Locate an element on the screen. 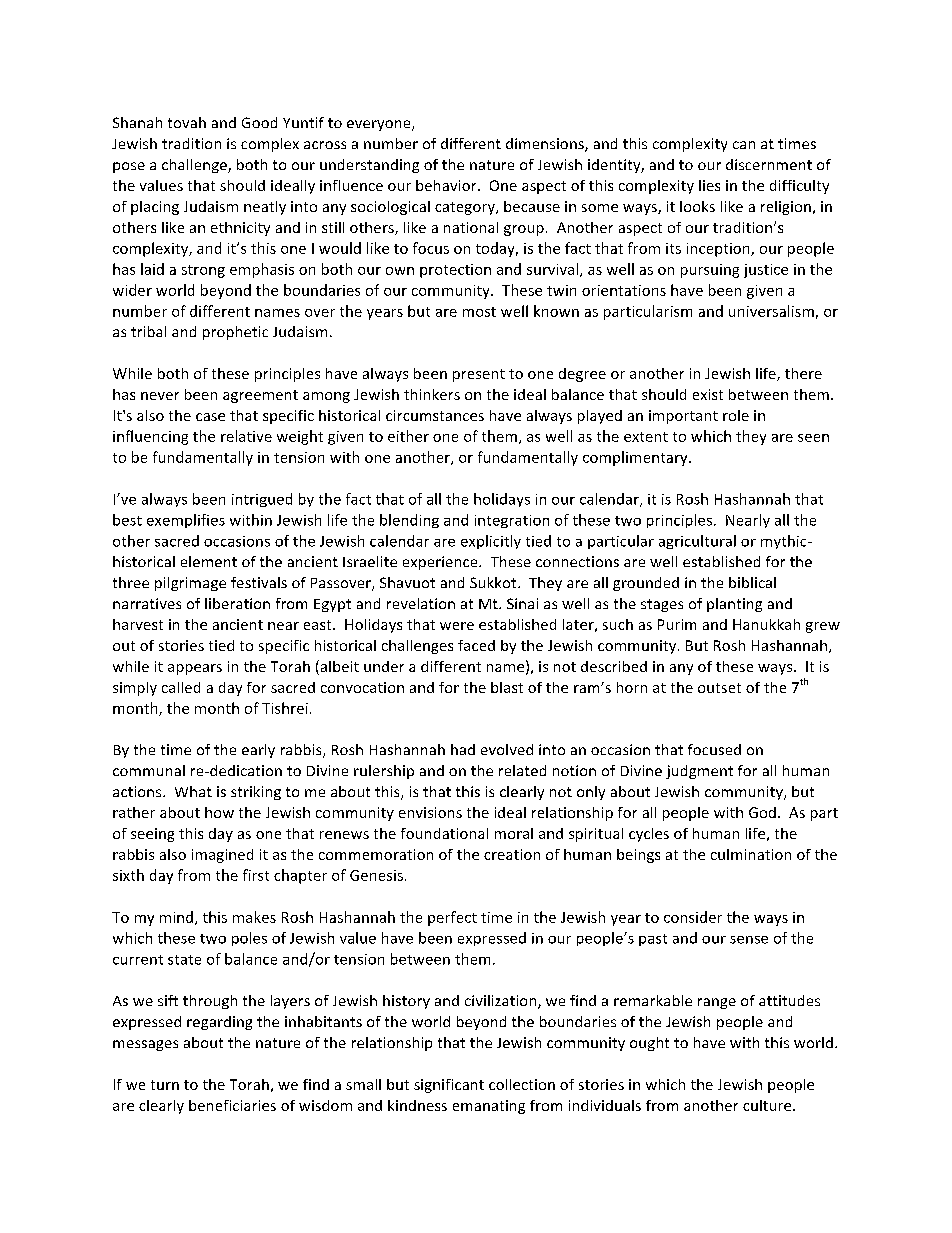 The width and height of the screenshot is (952, 1233). behavior is located at coordinates (447, 185).
